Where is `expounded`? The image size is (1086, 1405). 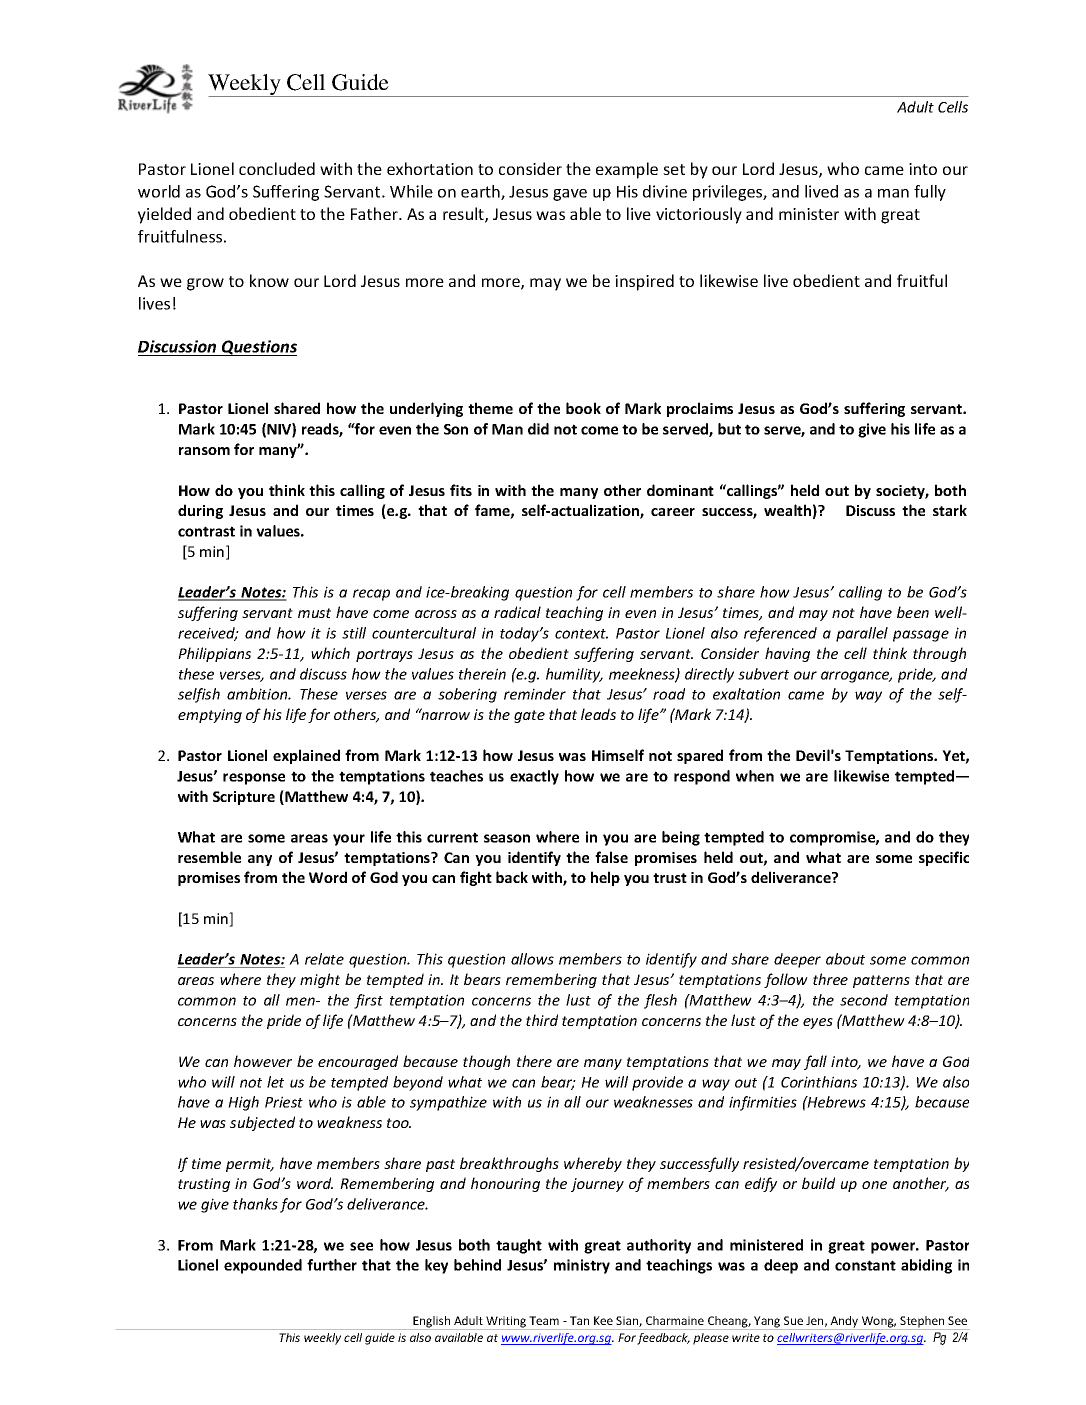
expounded is located at coordinates (263, 1266).
